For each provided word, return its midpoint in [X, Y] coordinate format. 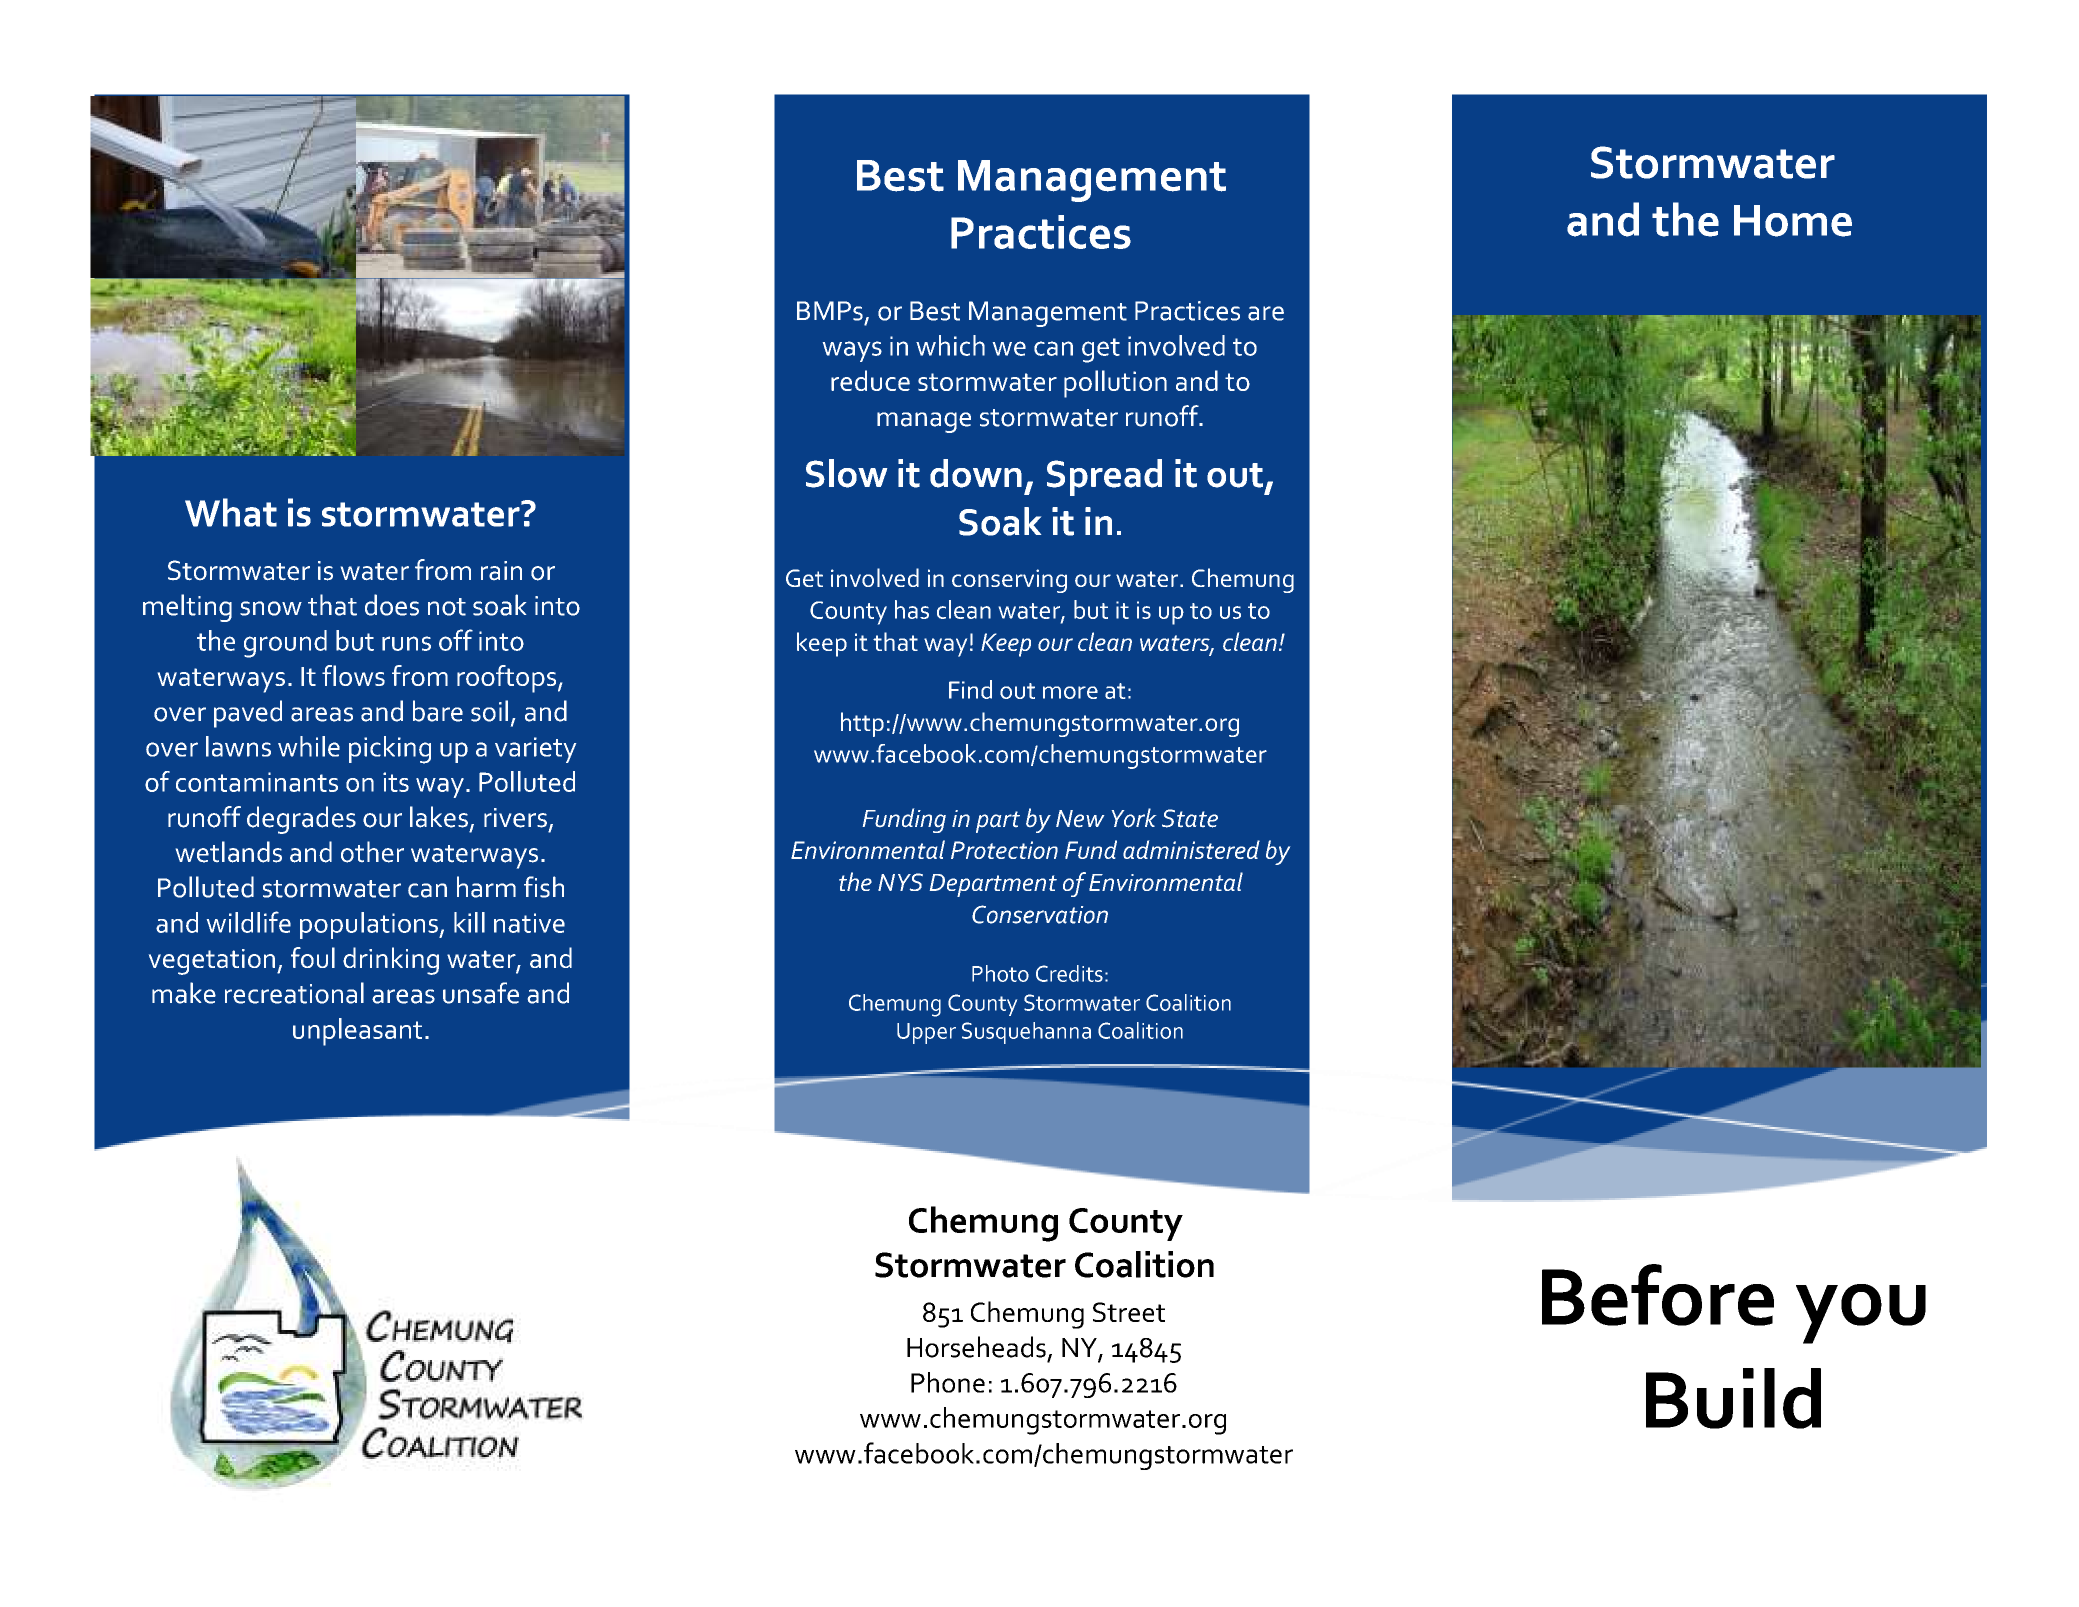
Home [1793, 221]
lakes [439, 817]
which [950, 345]
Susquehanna [1026, 1033]
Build [1733, 1398]
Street [1129, 1312]
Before [1658, 1295]
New [1080, 818]
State [1190, 818]
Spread [1104, 477]
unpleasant [357, 1032]
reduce [870, 380]
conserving [1009, 581]
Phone [948, 1382]
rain [501, 570]
